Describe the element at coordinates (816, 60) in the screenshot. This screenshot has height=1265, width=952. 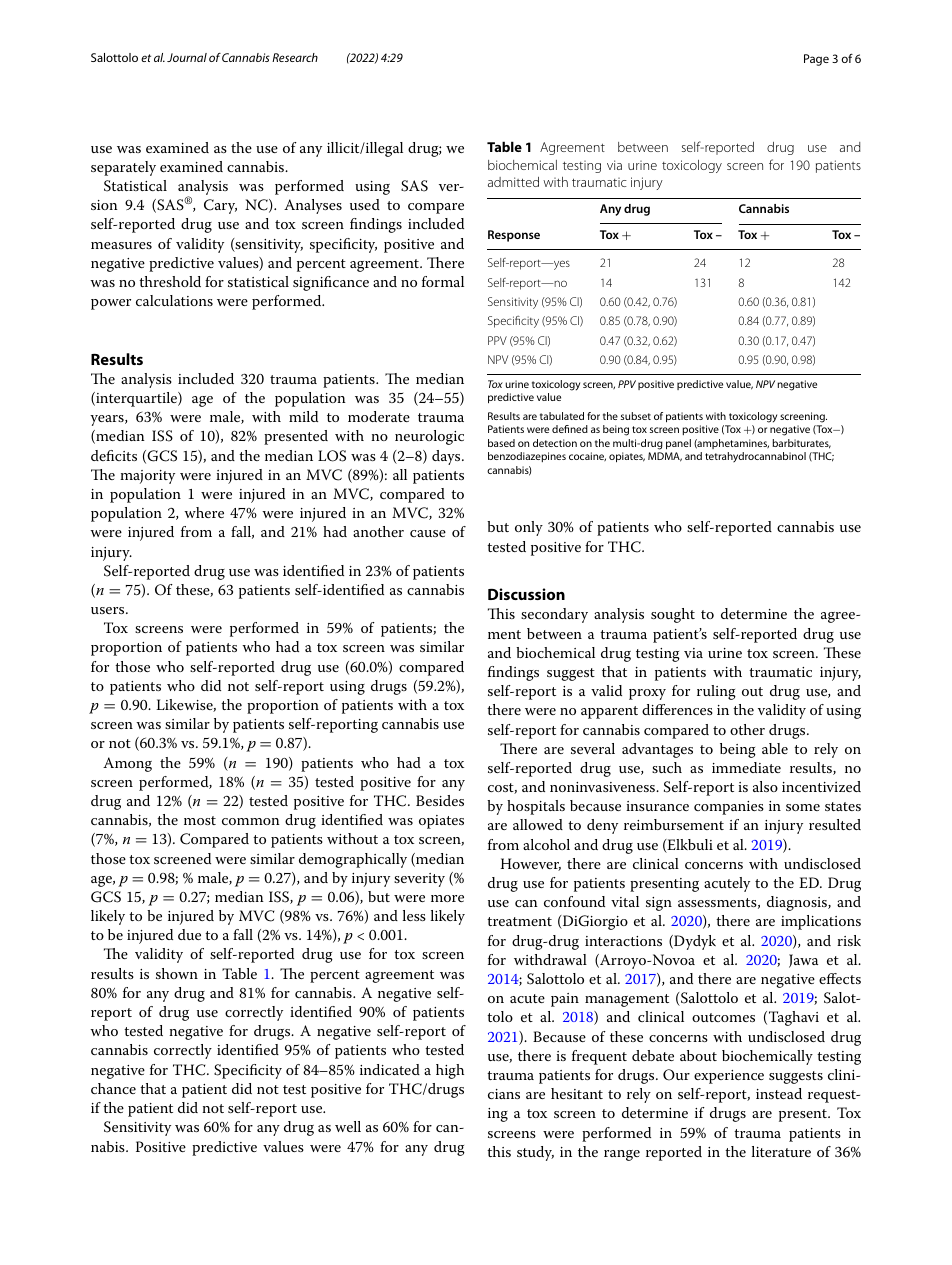
I see `Page` at that location.
